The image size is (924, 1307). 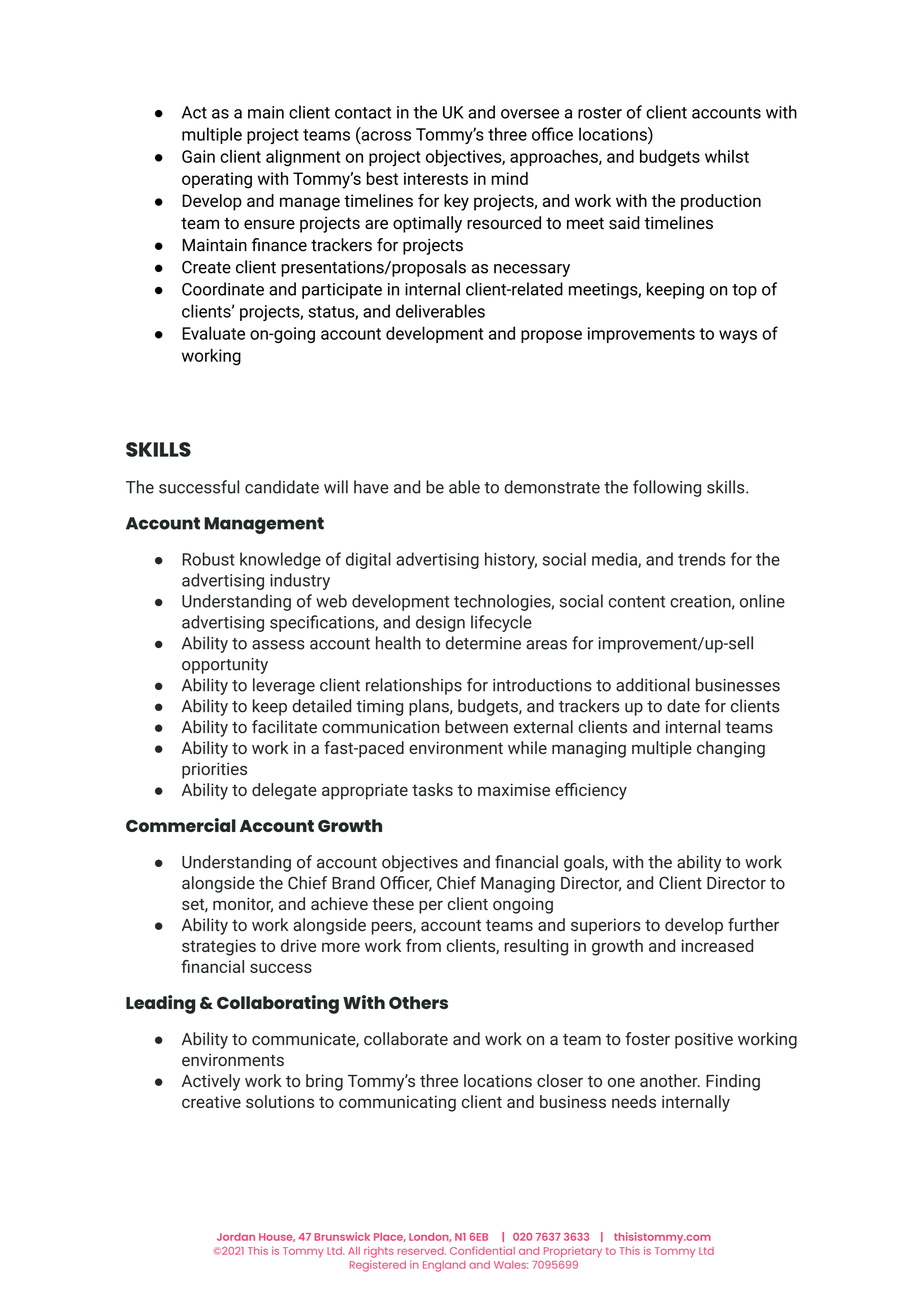 What do you see at coordinates (482, 1250) in the page?
I see `Confidential` at bounding box center [482, 1250].
